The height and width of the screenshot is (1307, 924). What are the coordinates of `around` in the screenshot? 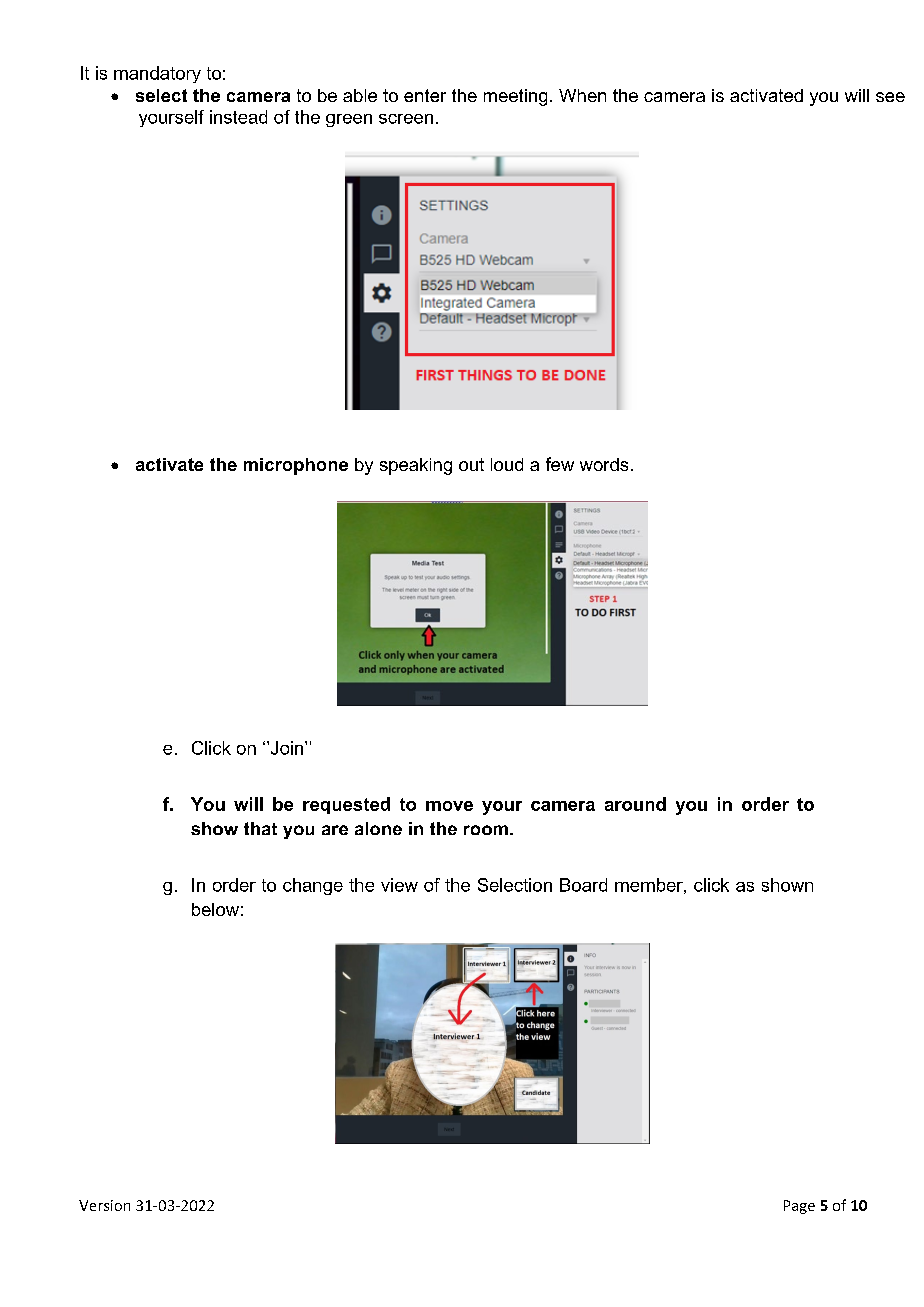 It's located at (635, 804).
